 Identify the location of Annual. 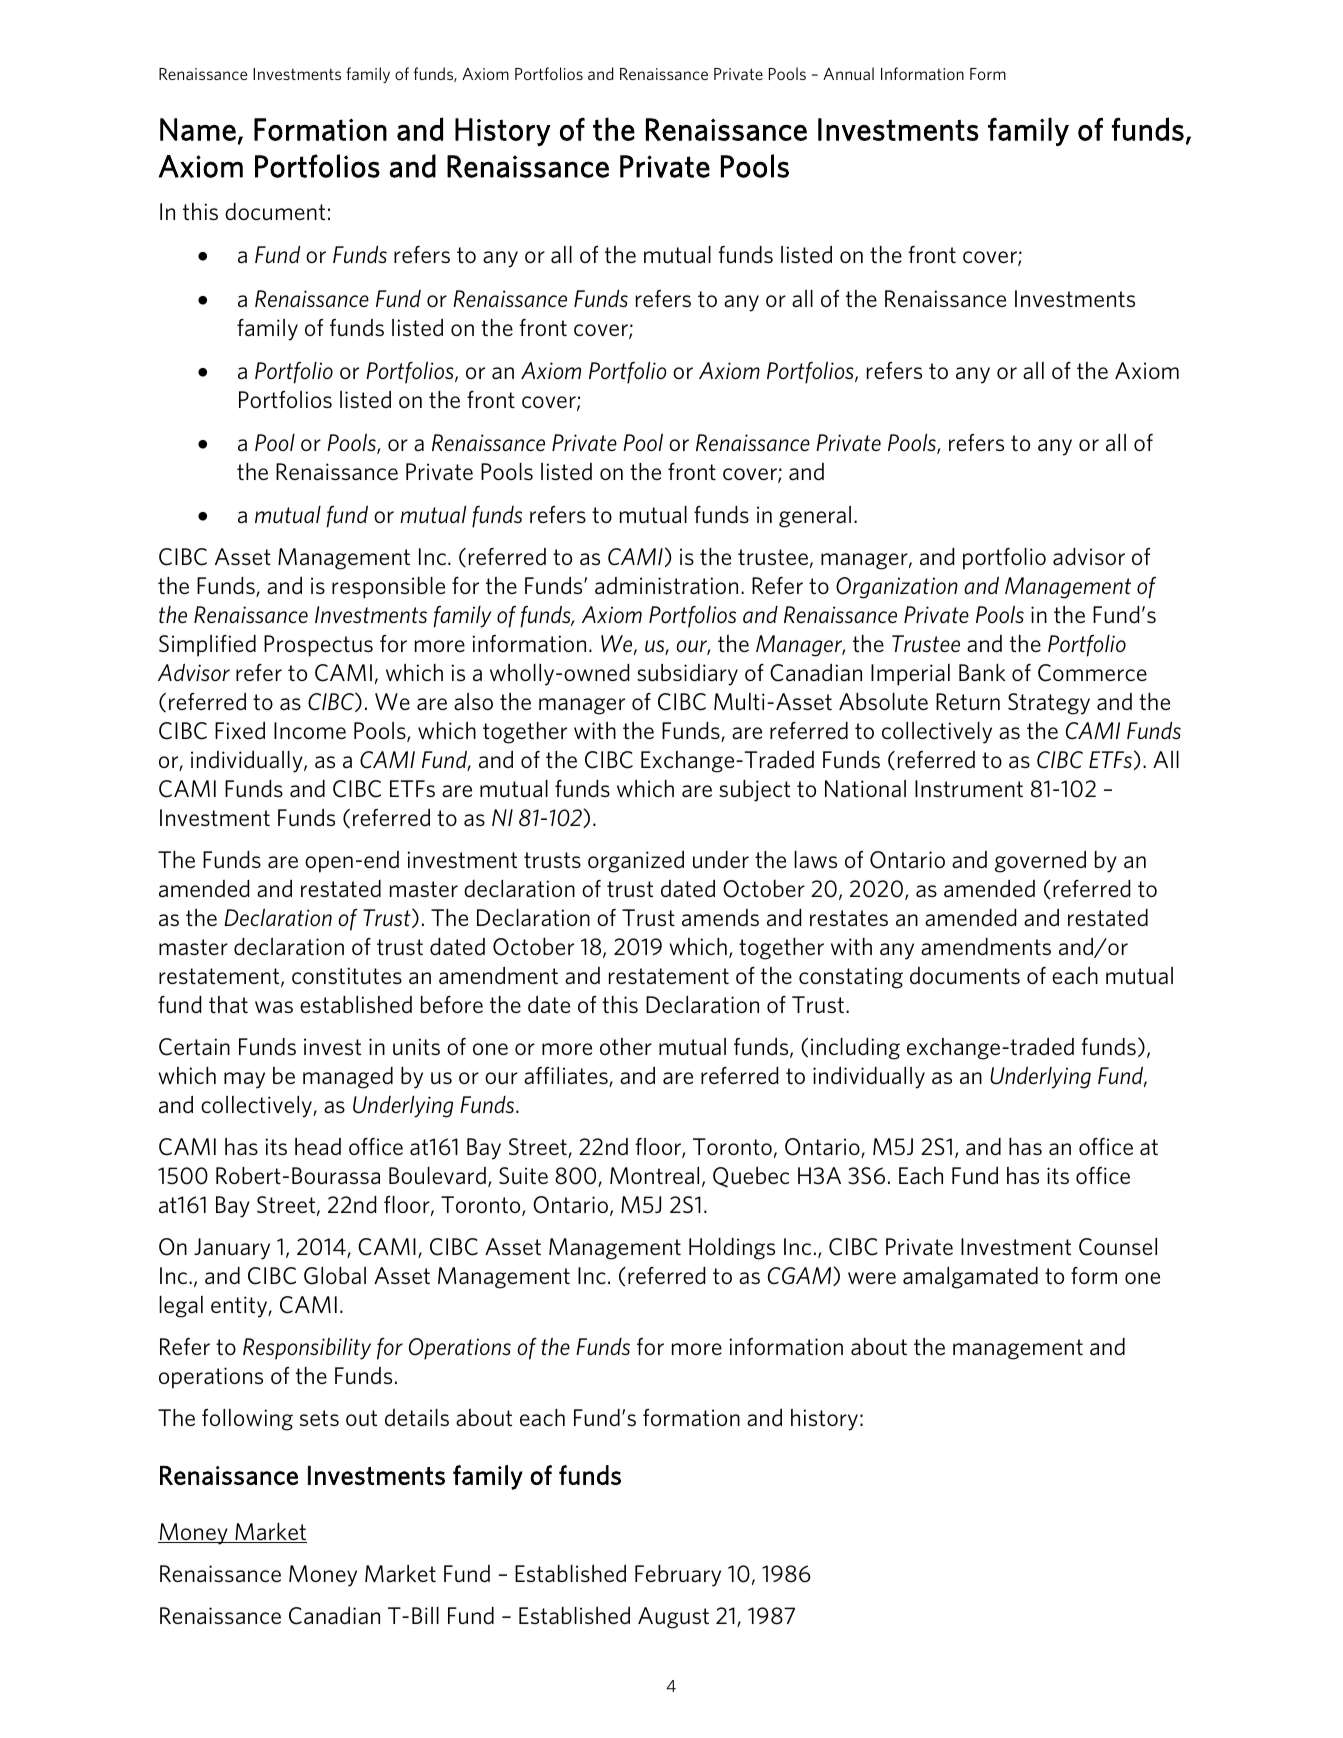
(848, 73).
